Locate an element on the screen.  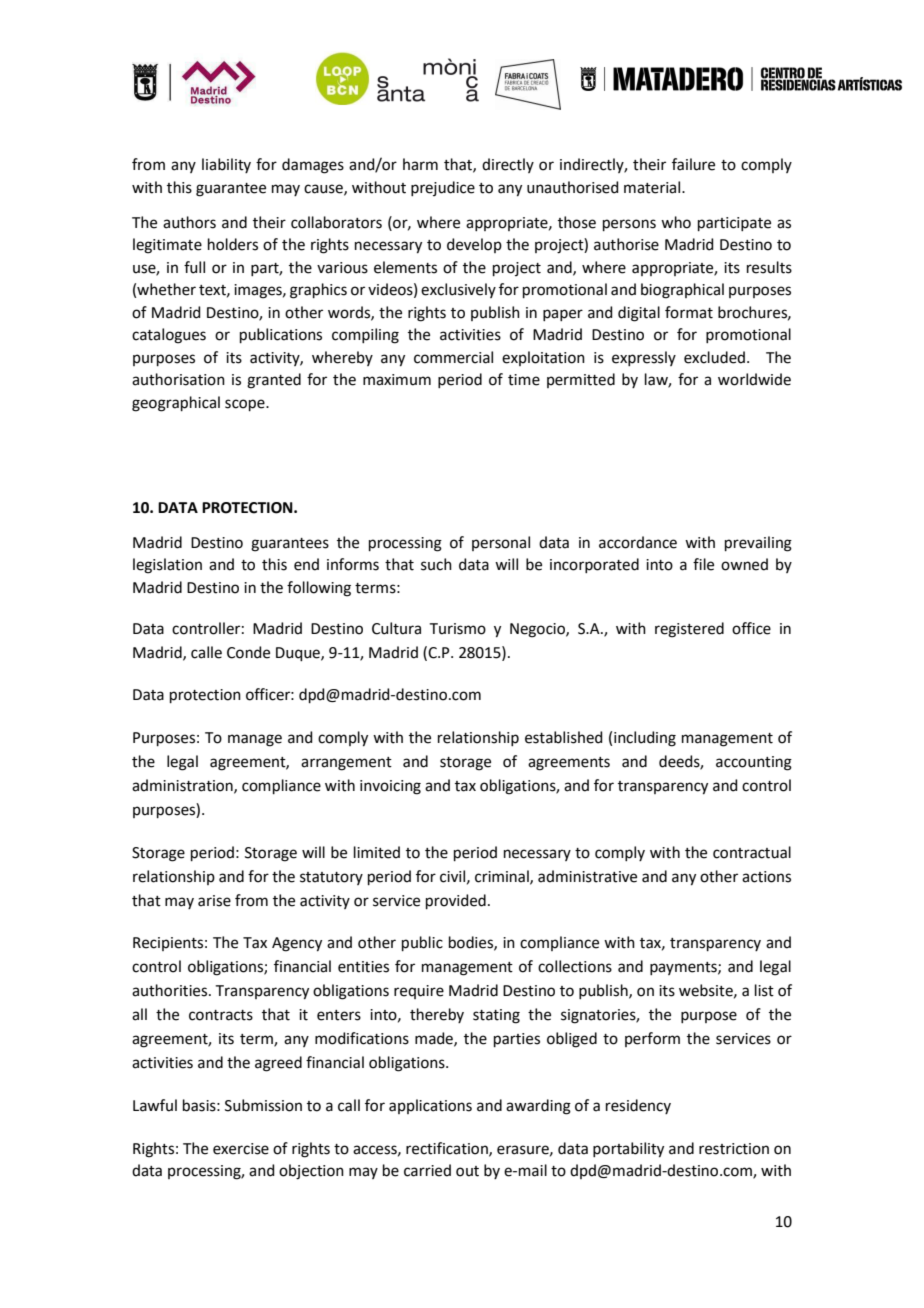
criminal is located at coordinates (503, 877).
